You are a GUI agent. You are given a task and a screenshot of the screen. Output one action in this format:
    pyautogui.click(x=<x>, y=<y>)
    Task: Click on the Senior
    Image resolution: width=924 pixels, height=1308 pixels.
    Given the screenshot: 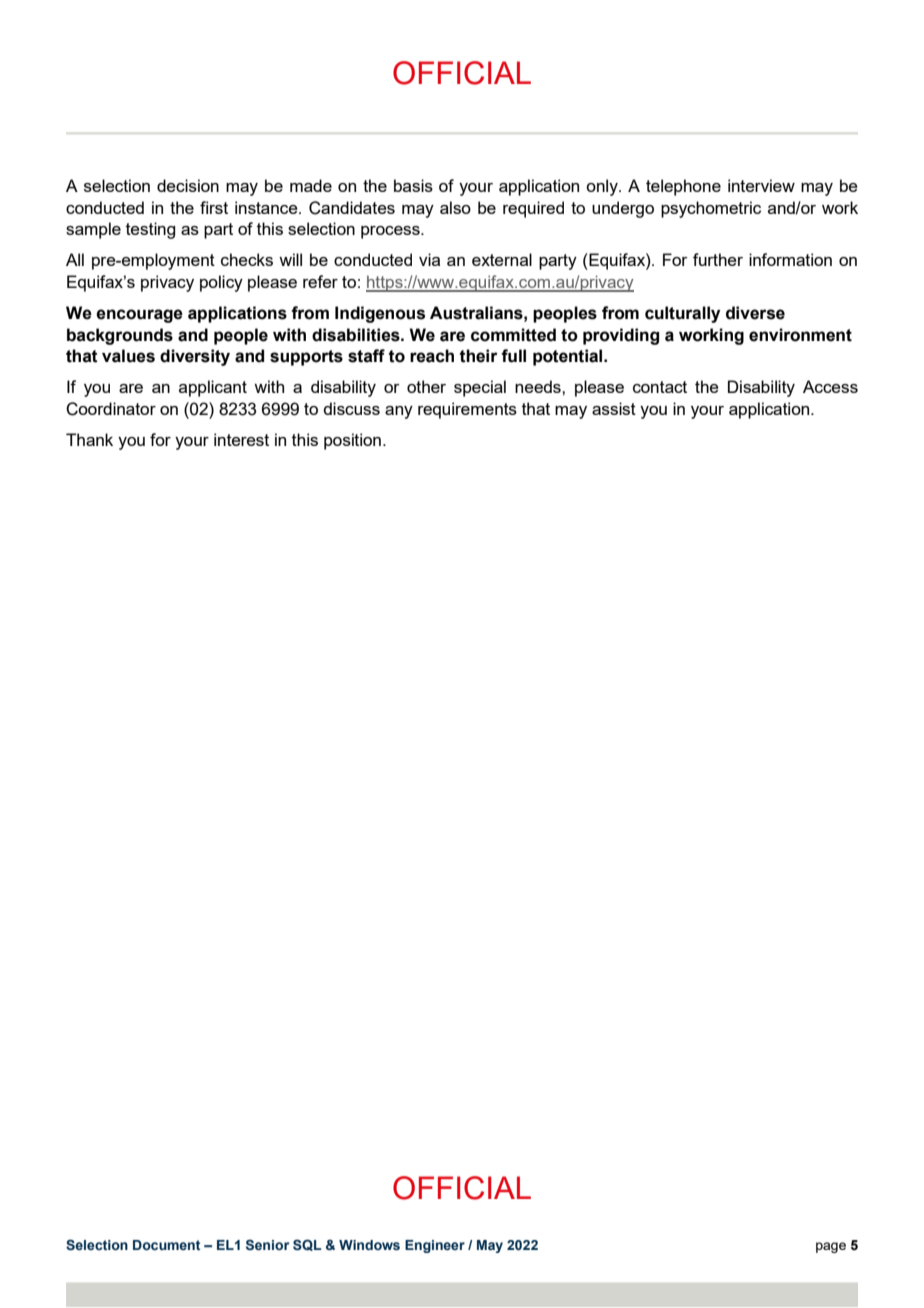 What is the action you would take?
    pyautogui.click(x=267, y=1244)
